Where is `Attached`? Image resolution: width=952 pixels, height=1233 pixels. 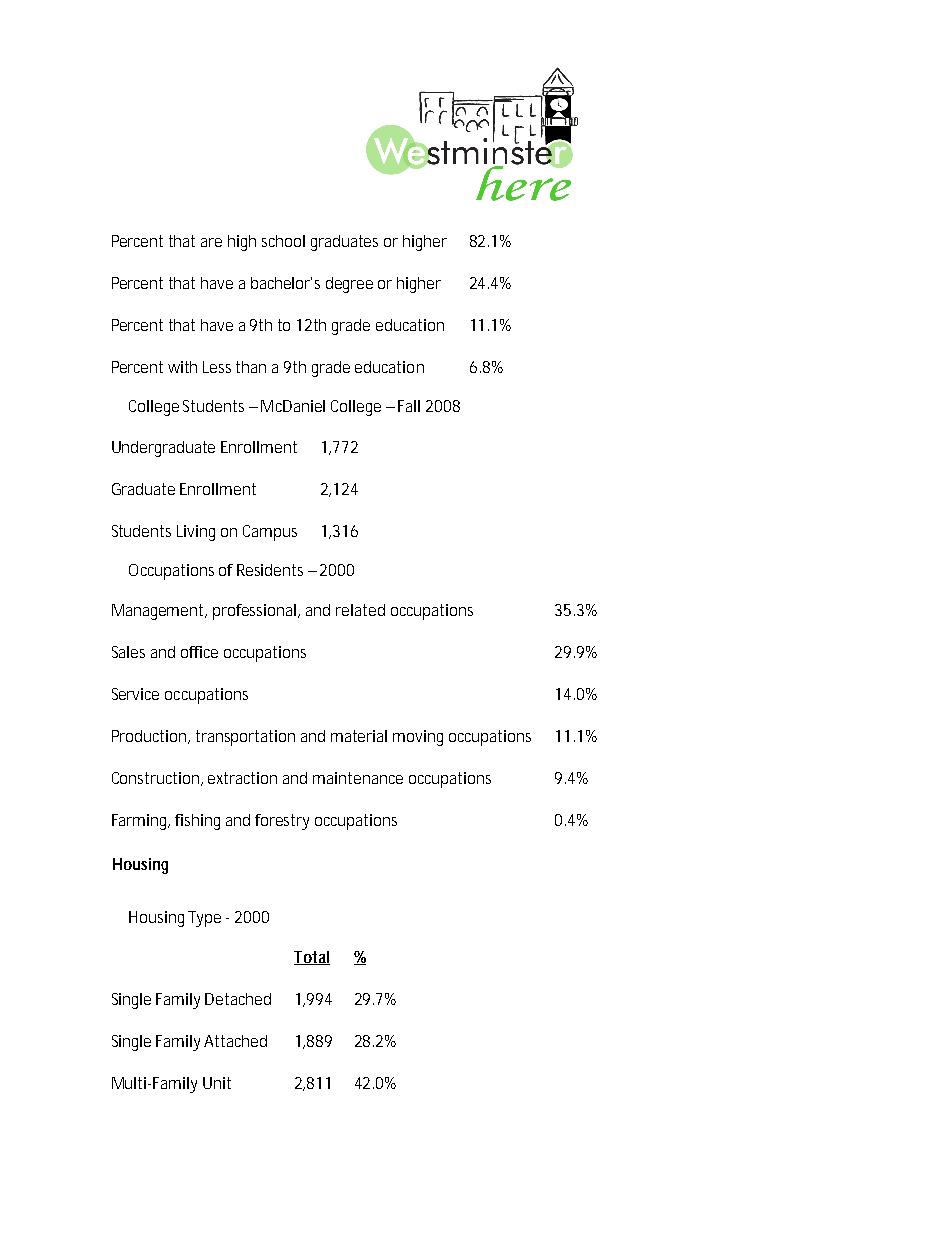
Attached is located at coordinates (235, 1041).
